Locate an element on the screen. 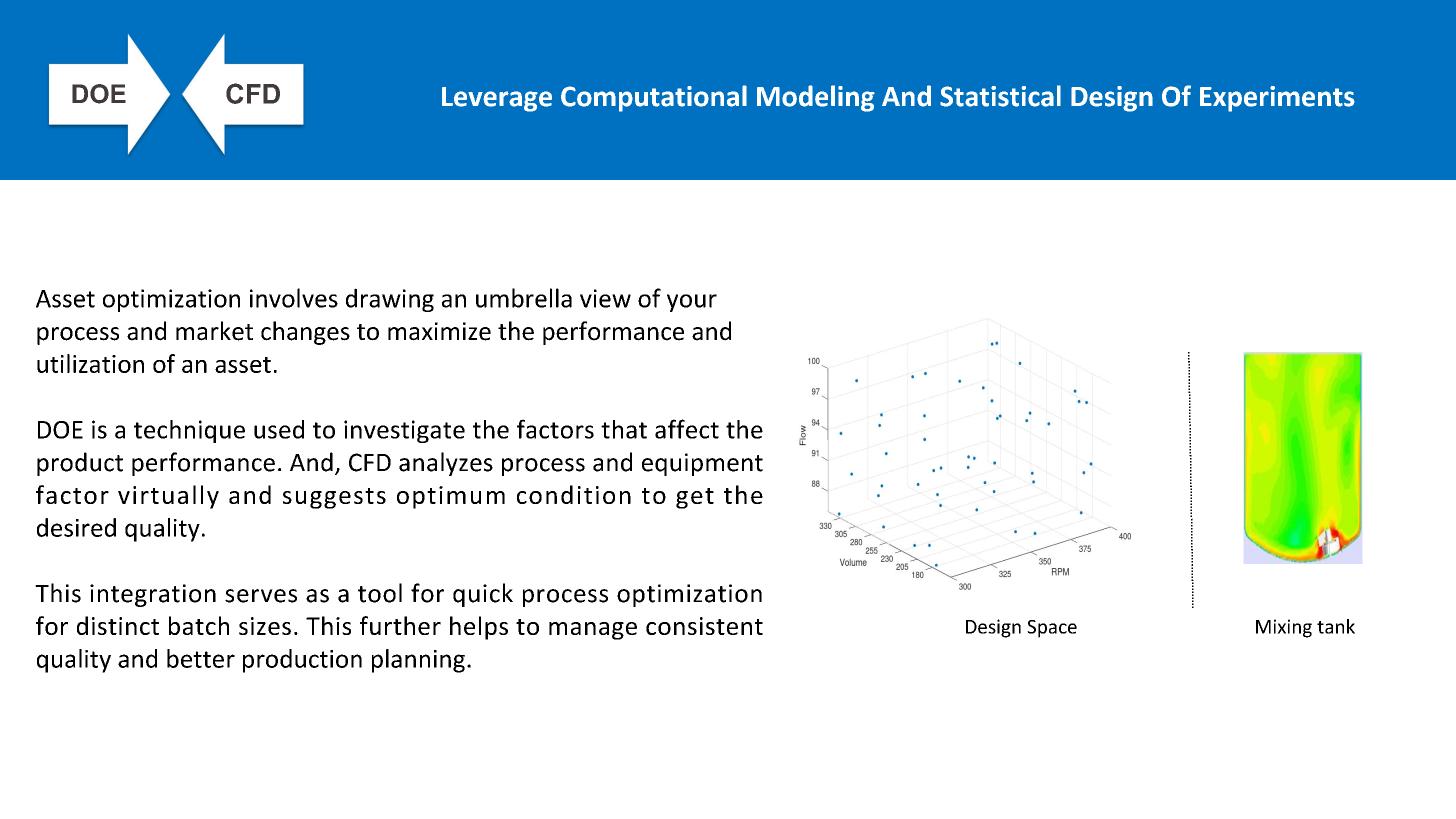  your is located at coordinates (692, 303).
